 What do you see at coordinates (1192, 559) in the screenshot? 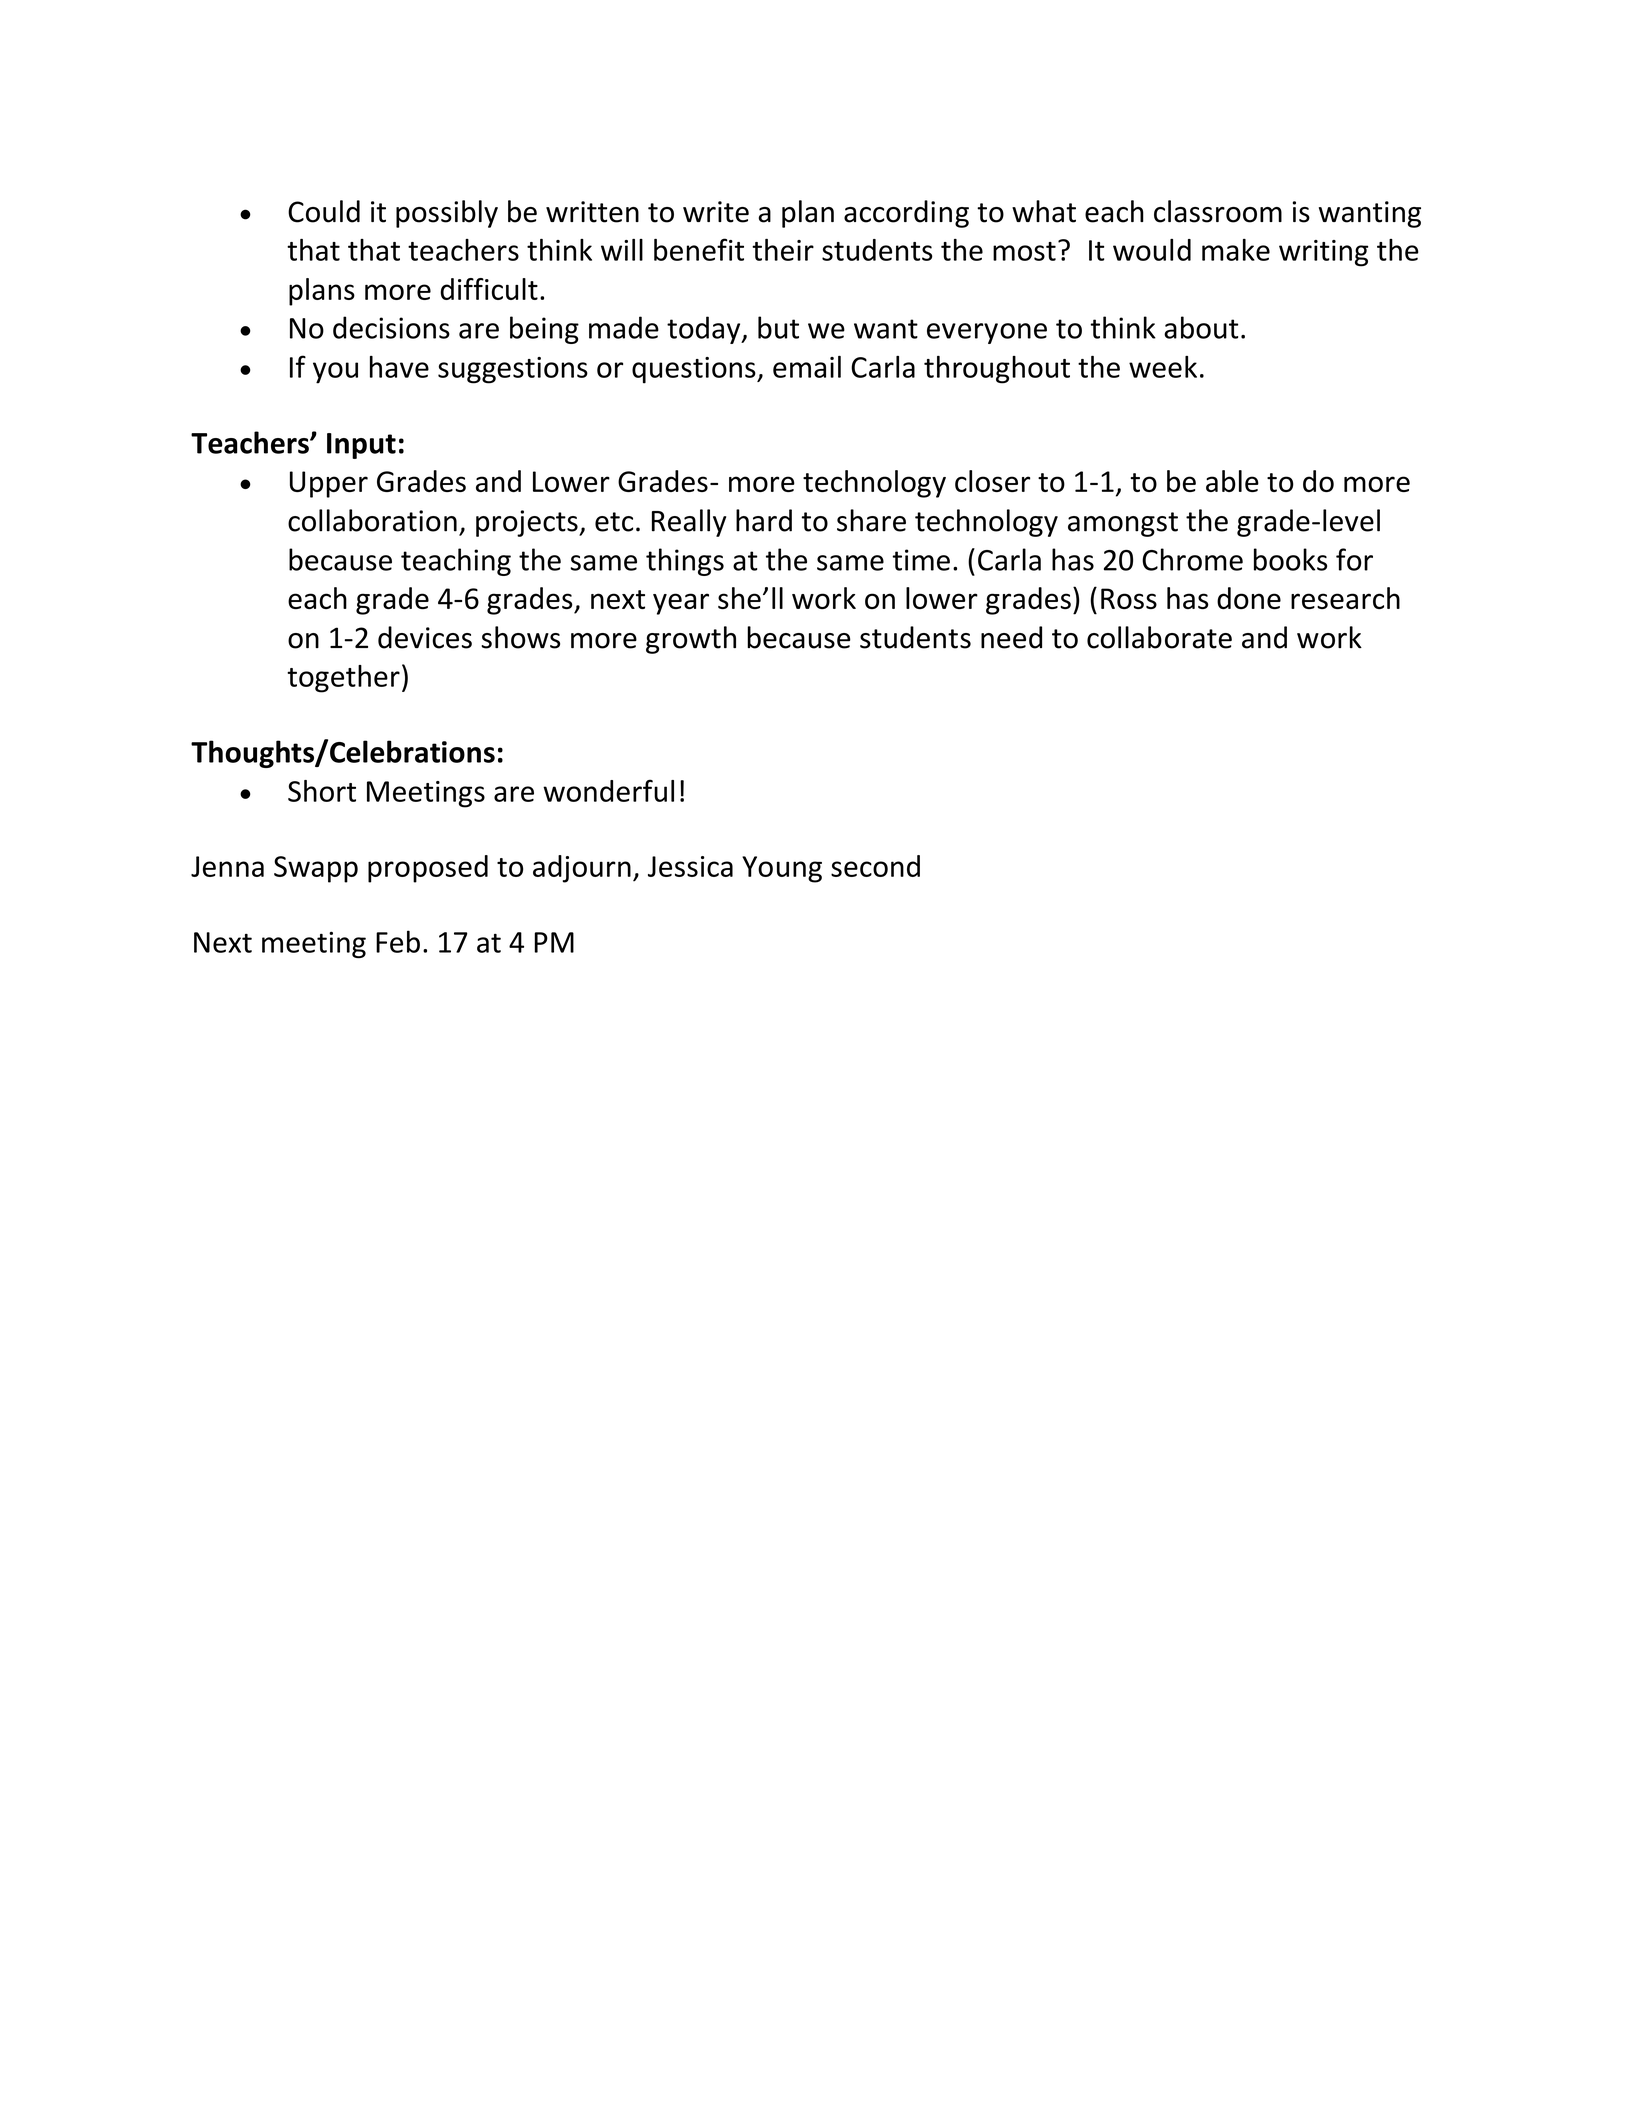
I see `Chrome` at bounding box center [1192, 559].
